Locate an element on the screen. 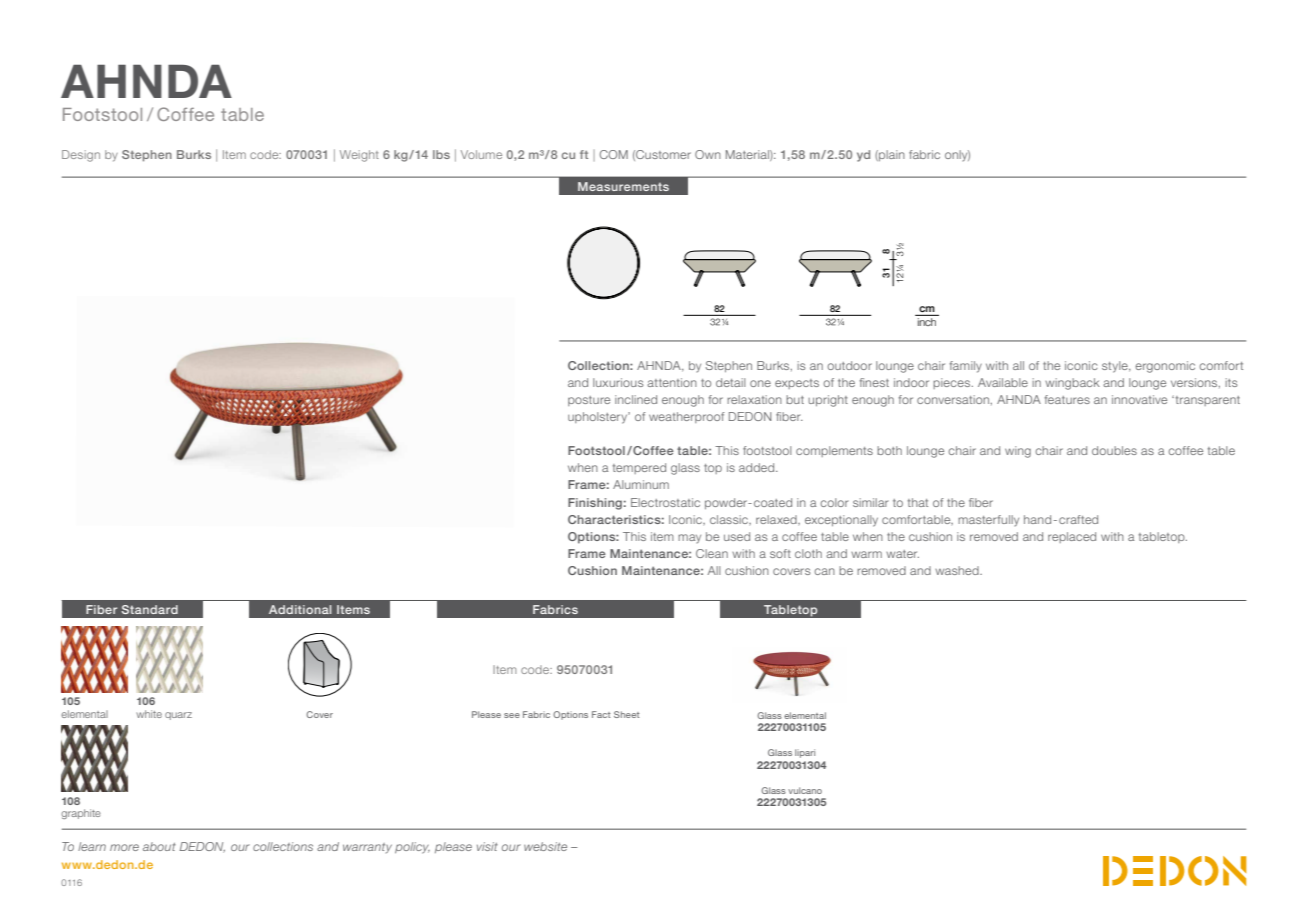  Design is located at coordinates (81, 156).
